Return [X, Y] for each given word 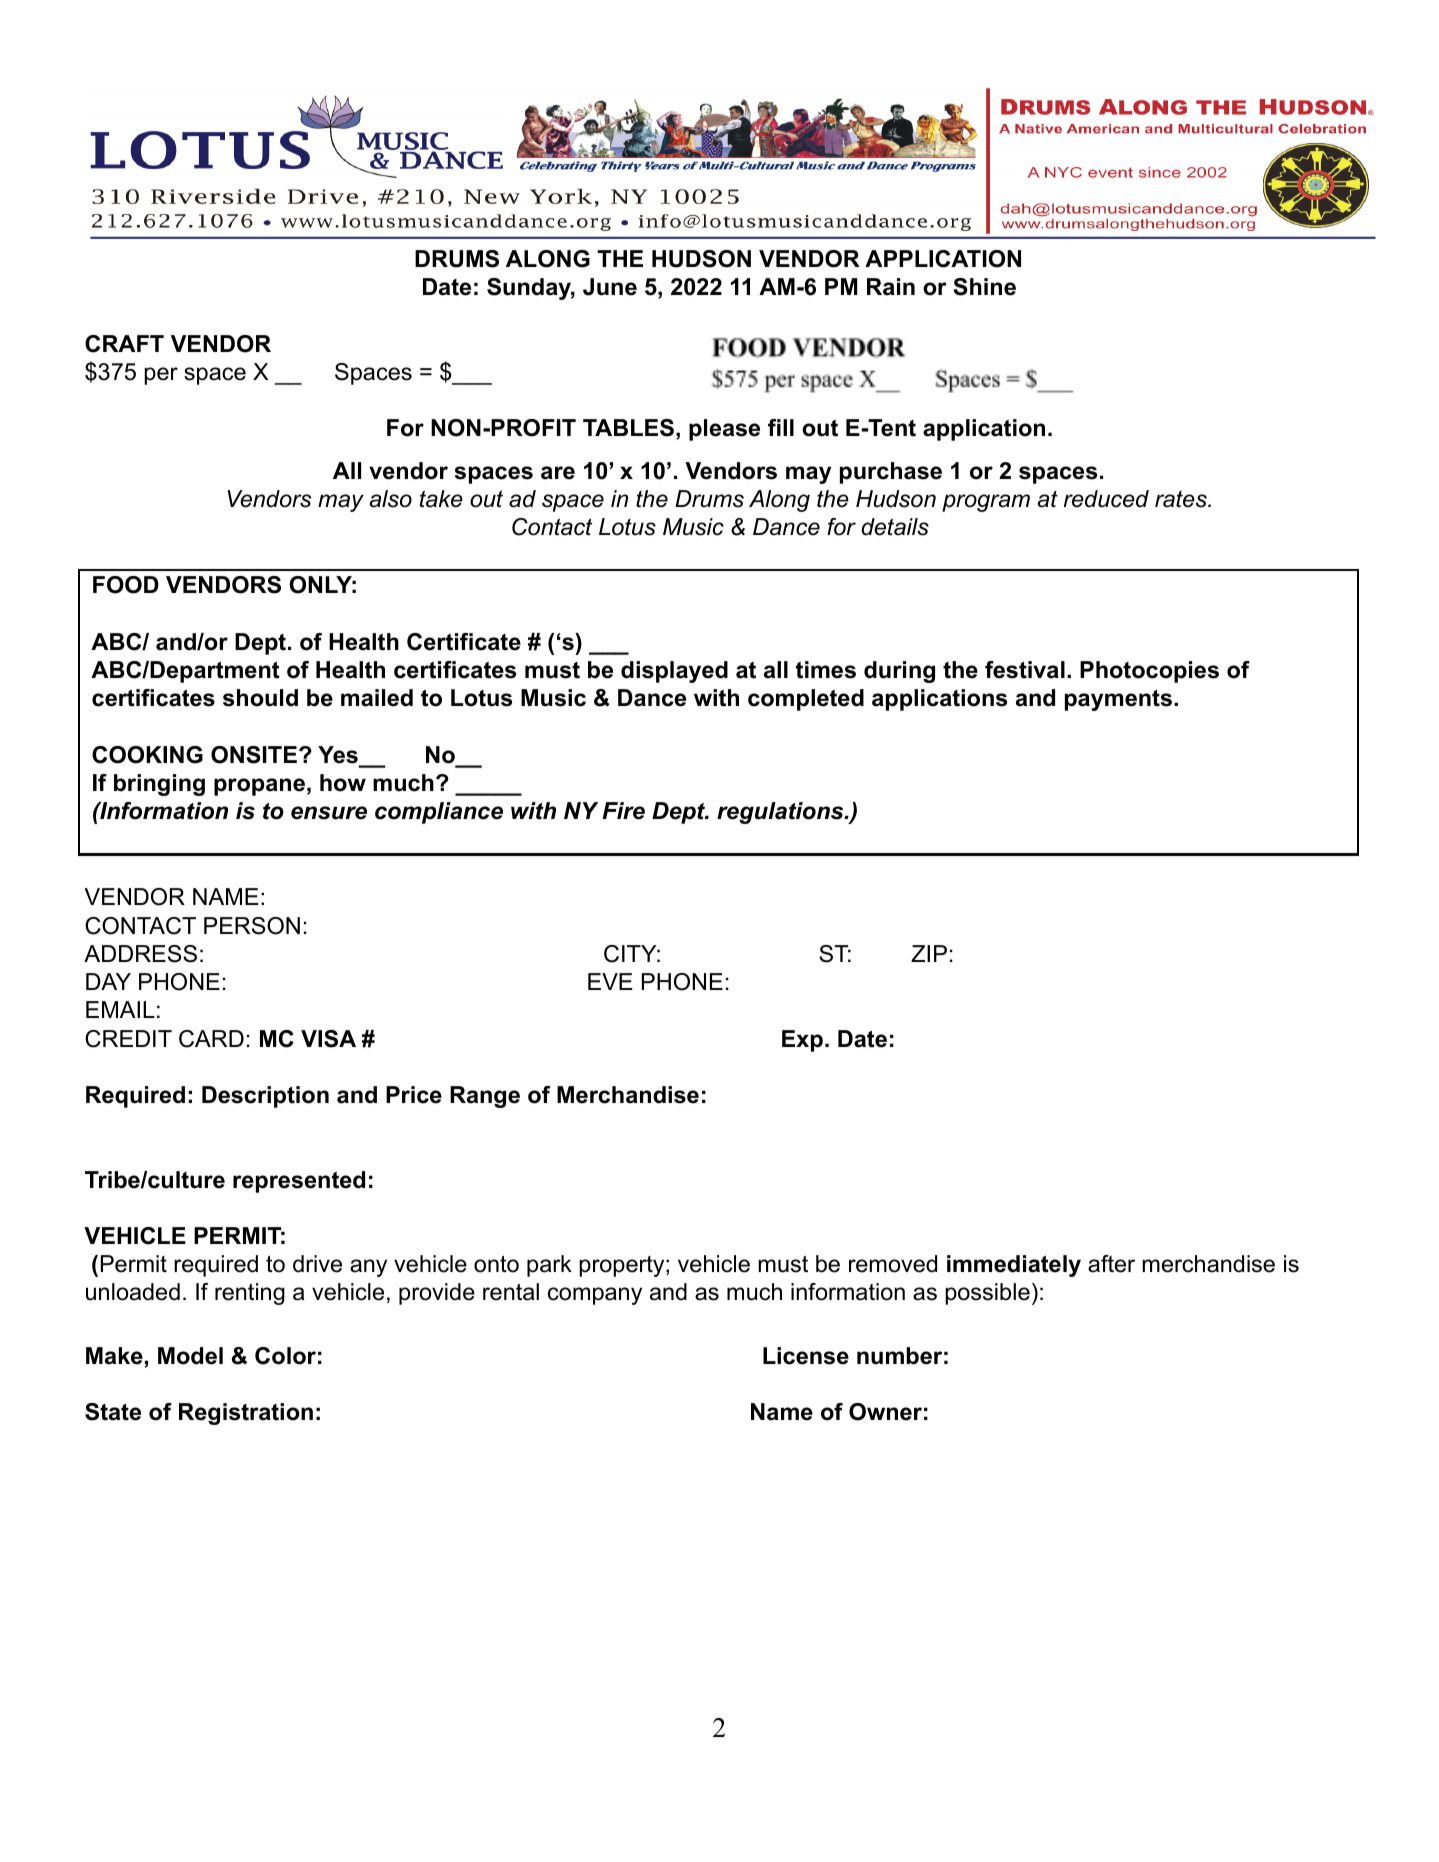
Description [265, 1097]
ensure [329, 813]
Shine [984, 287]
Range [485, 1097]
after [1111, 1264]
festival [1025, 670]
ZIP [929, 953]
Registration [246, 1414]
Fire [623, 811]
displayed [674, 672]
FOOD [126, 585]
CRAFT [124, 344]
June [610, 287]
